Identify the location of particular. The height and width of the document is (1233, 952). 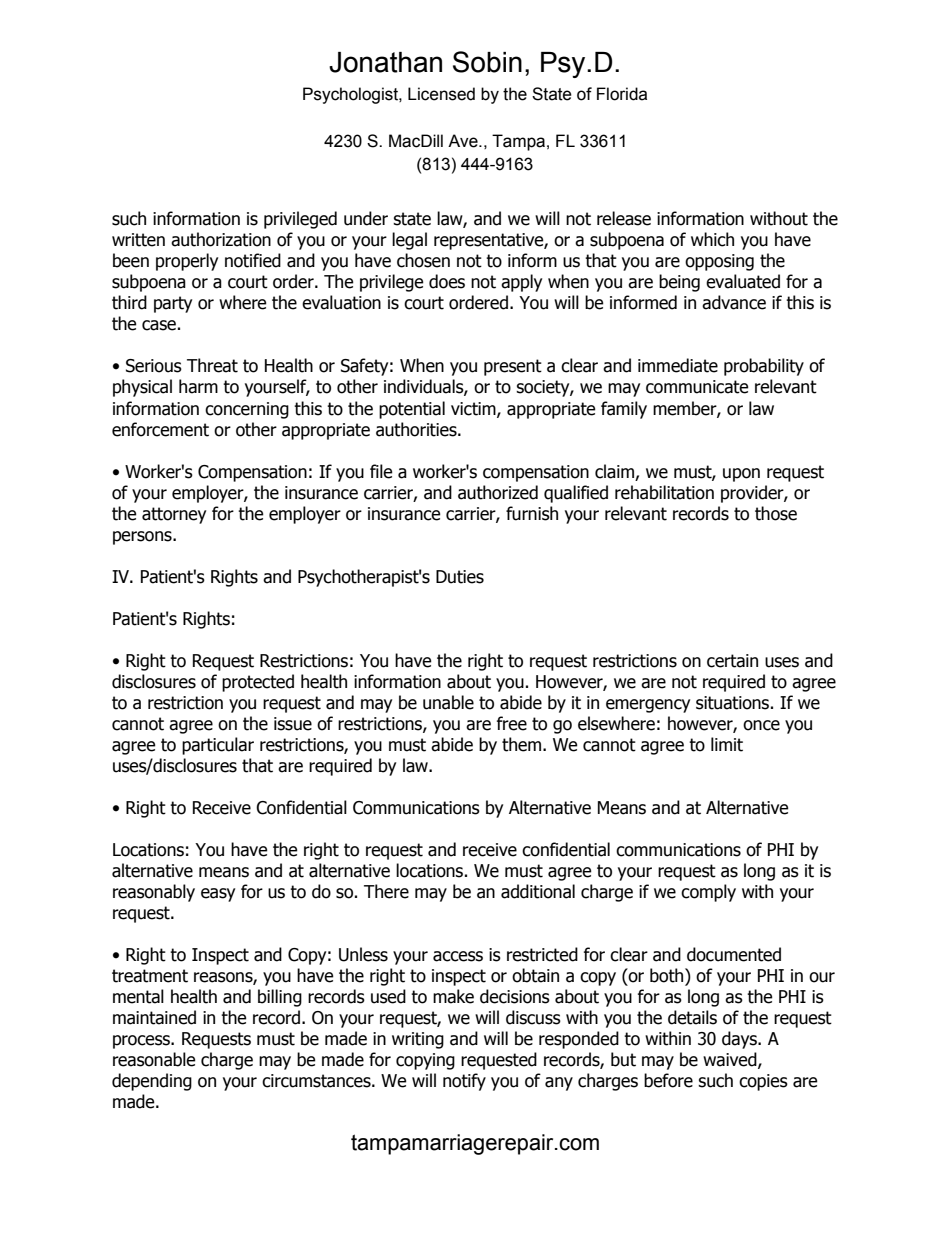
(218, 746).
